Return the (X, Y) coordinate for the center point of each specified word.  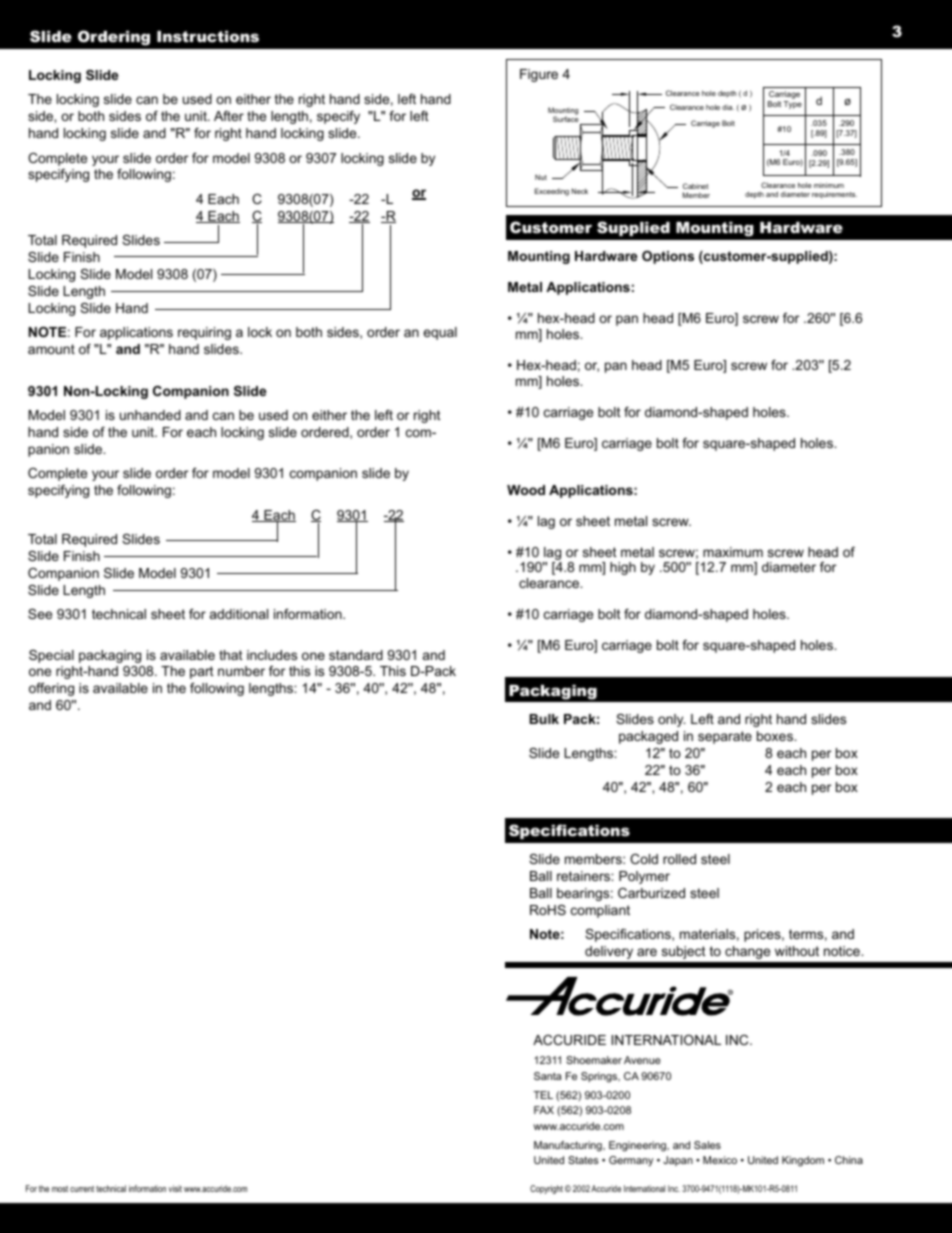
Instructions (208, 36)
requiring (204, 333)
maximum (733, 552)
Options (668, 257)
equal (440, 333)
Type (792, 105)
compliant (600, 911)
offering (51, 689)
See (40, 614)
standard (356, 655)
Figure (539, 75)
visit (175, 1188)
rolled (679, 859)
